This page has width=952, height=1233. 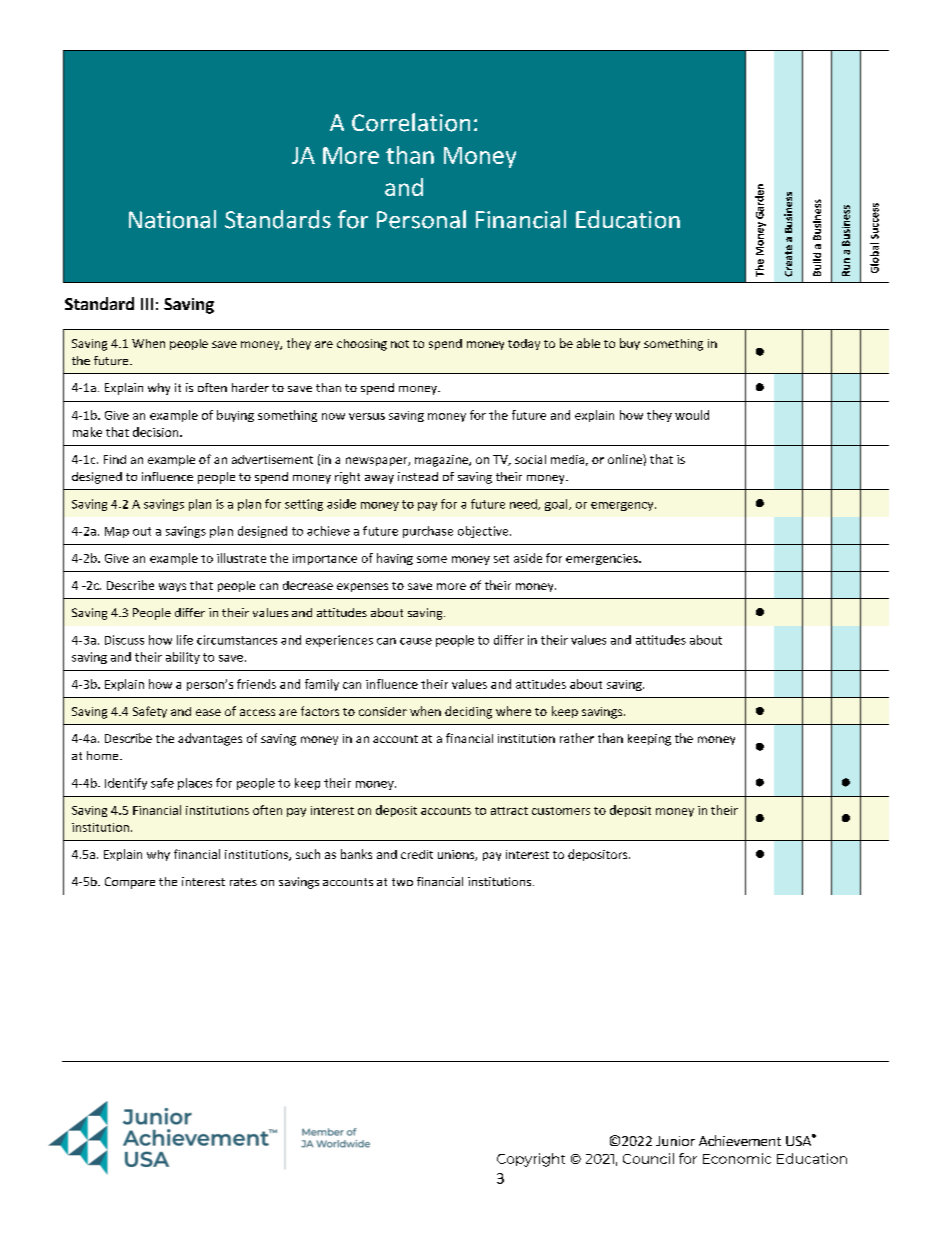 What do you see at coordinates (130, 883) in the page?
I see `Compare` at bounding box center [130, 883].
